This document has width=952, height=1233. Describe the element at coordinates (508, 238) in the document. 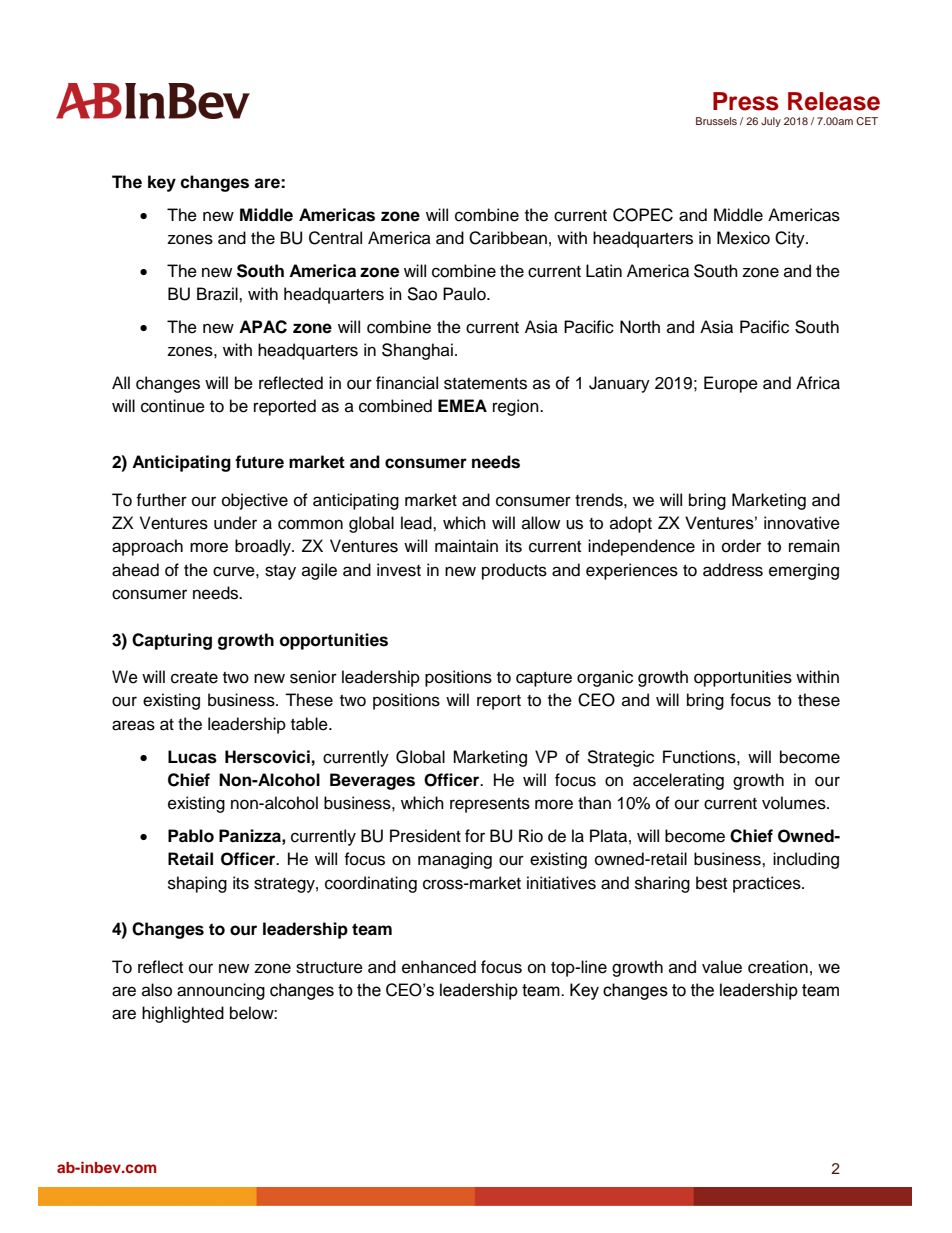

I see `Caribbean` at that location.
